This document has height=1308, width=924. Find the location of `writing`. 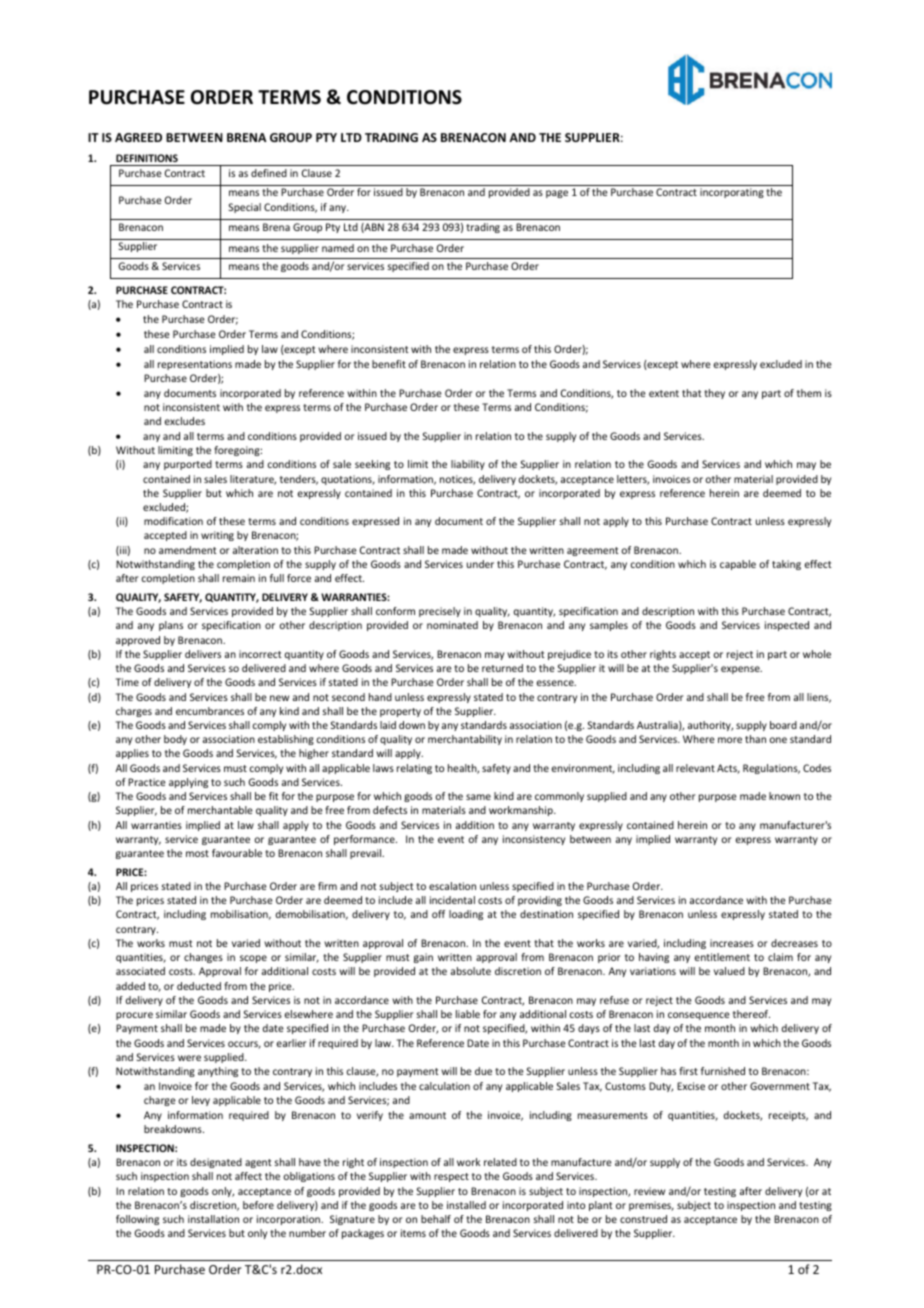

writing is located at coordinates (217, 536).
